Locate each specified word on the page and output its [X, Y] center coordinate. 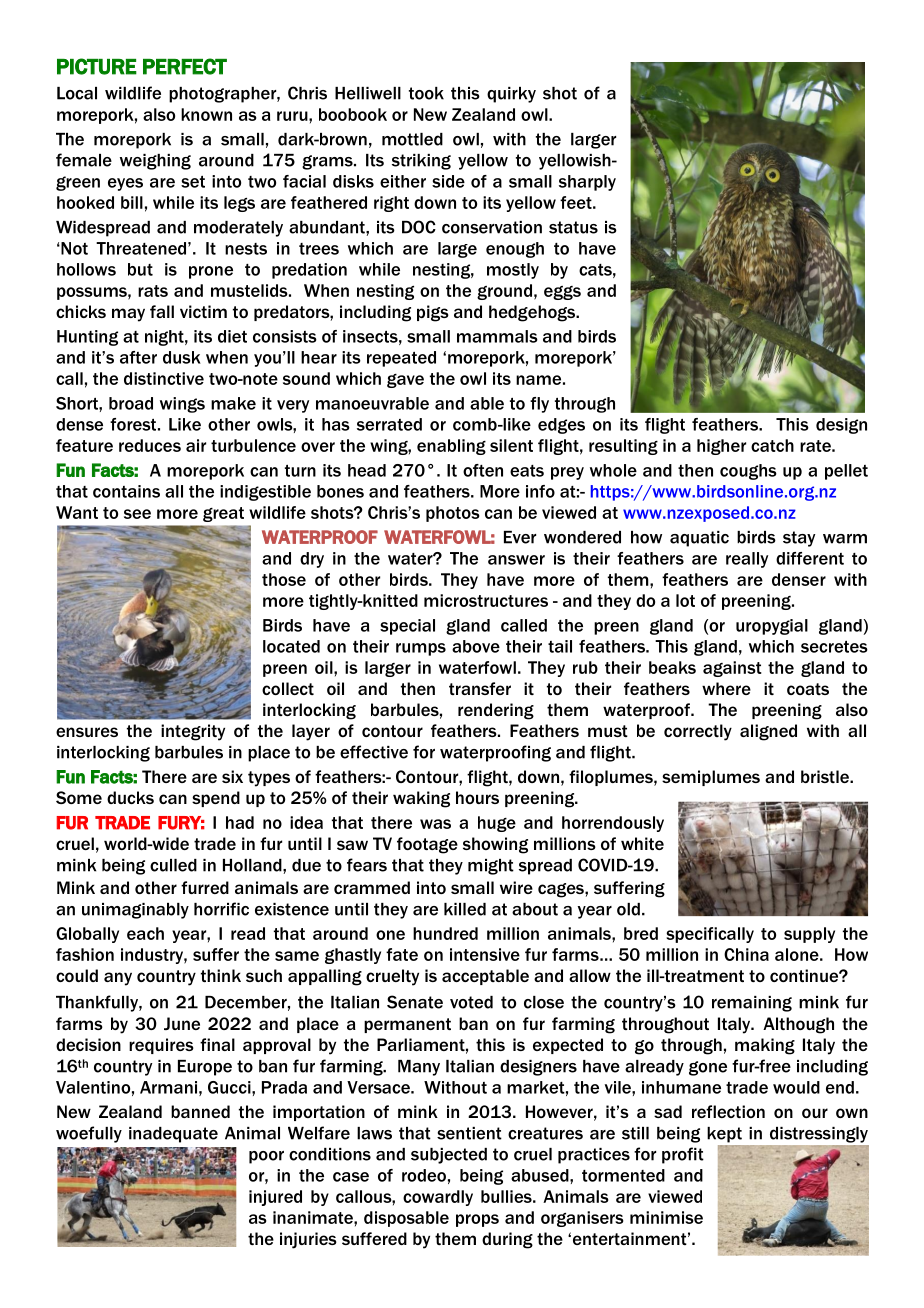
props [477, 1220]
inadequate [173, 1135]
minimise [666, 1217]
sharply [587, 183]
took [426, 93]
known [206, 114]
